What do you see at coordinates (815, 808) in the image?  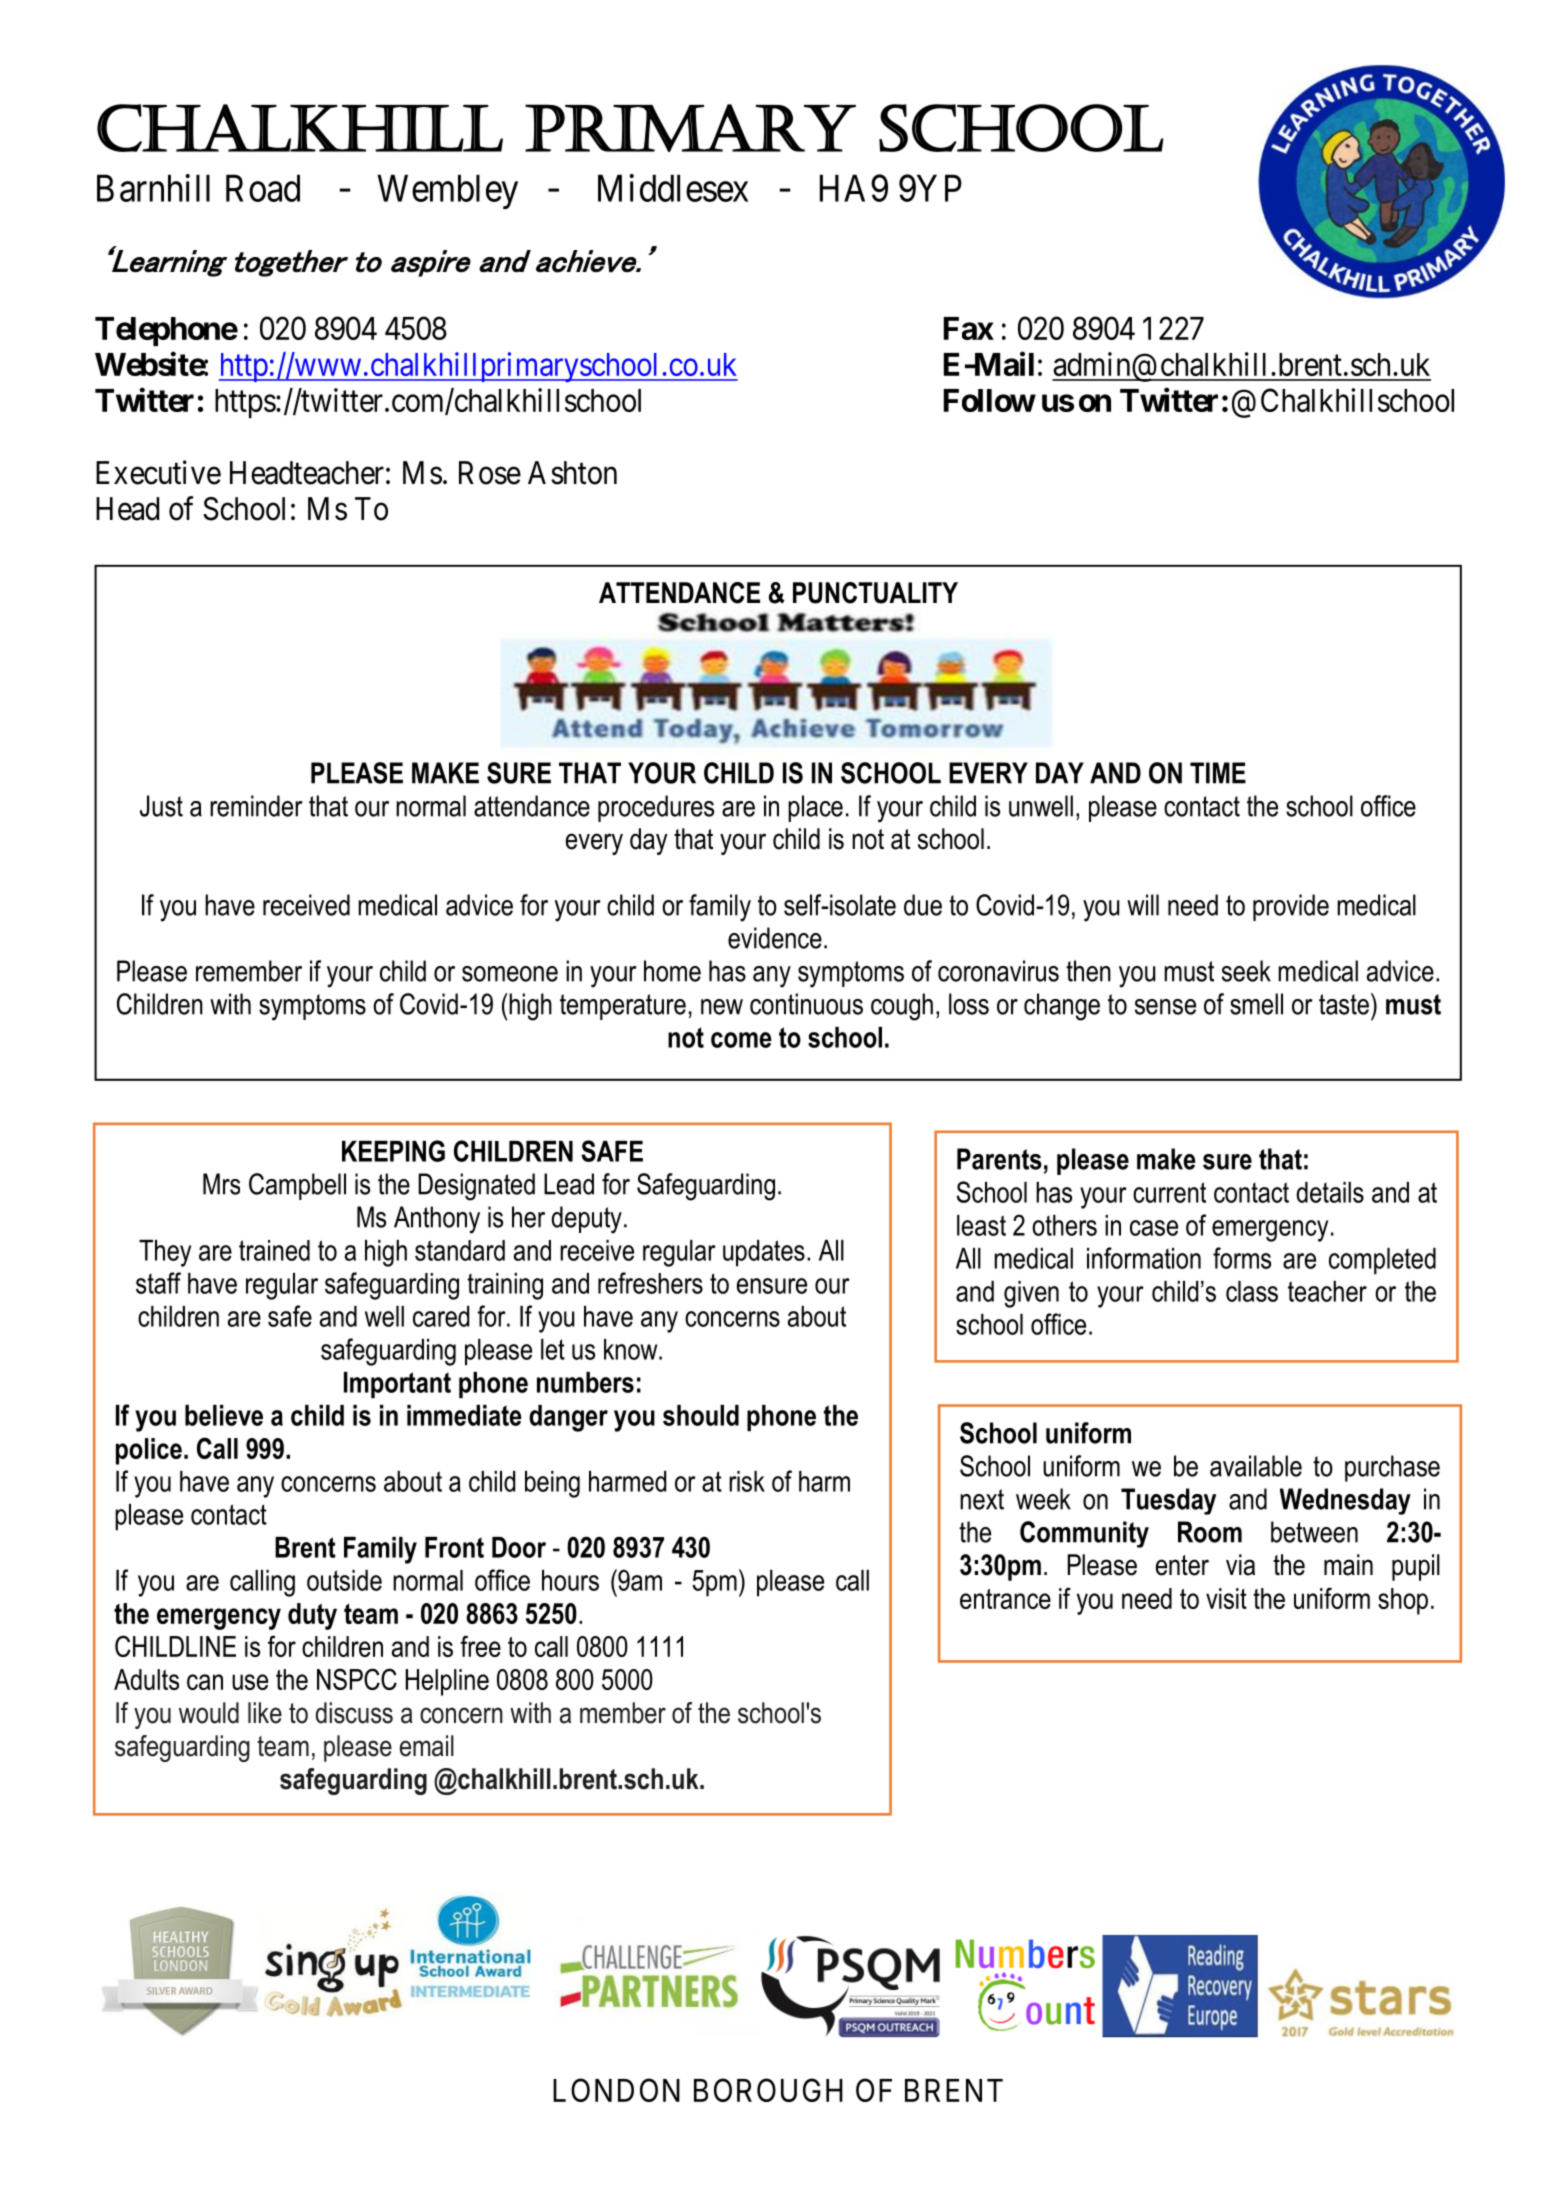 I see `place` at bounding box center [815, 808].
